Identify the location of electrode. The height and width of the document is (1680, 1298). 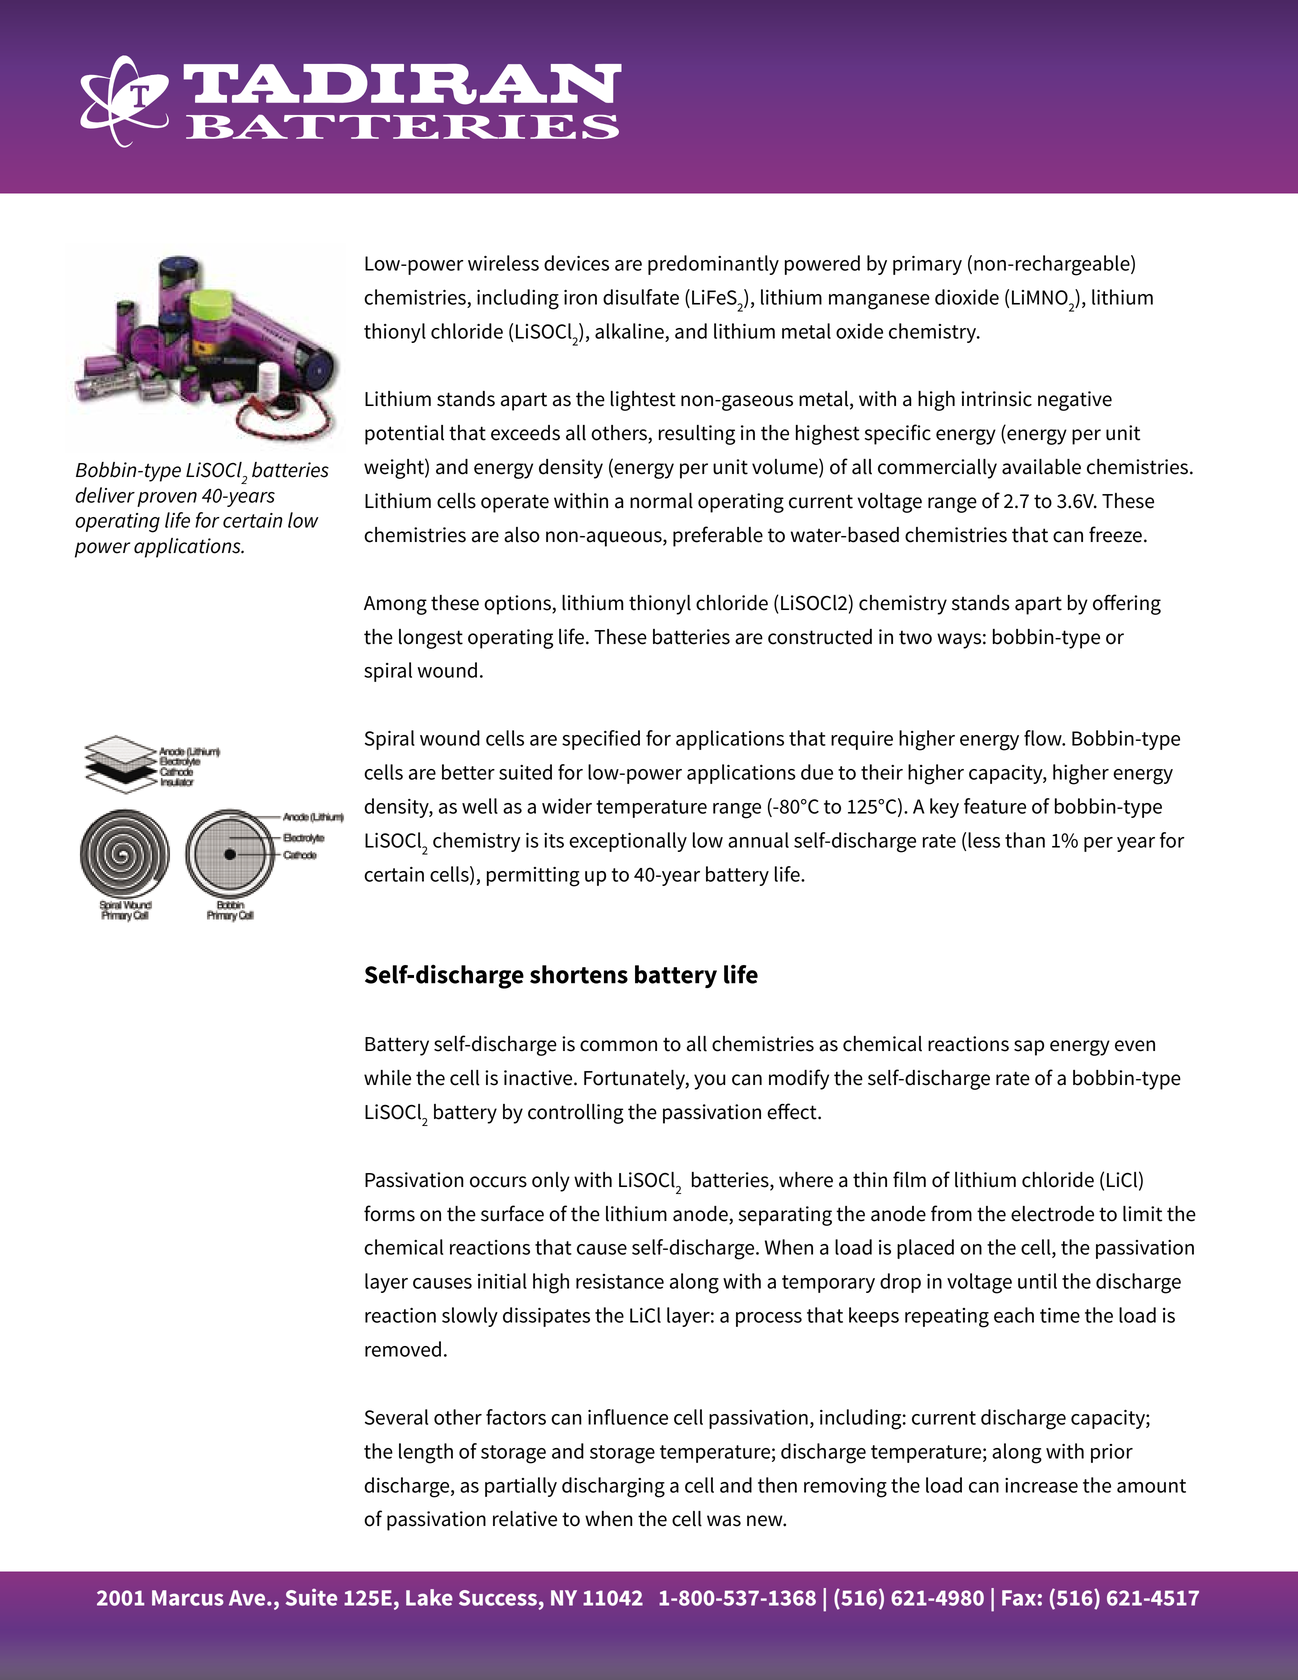
(1052, 1214).
